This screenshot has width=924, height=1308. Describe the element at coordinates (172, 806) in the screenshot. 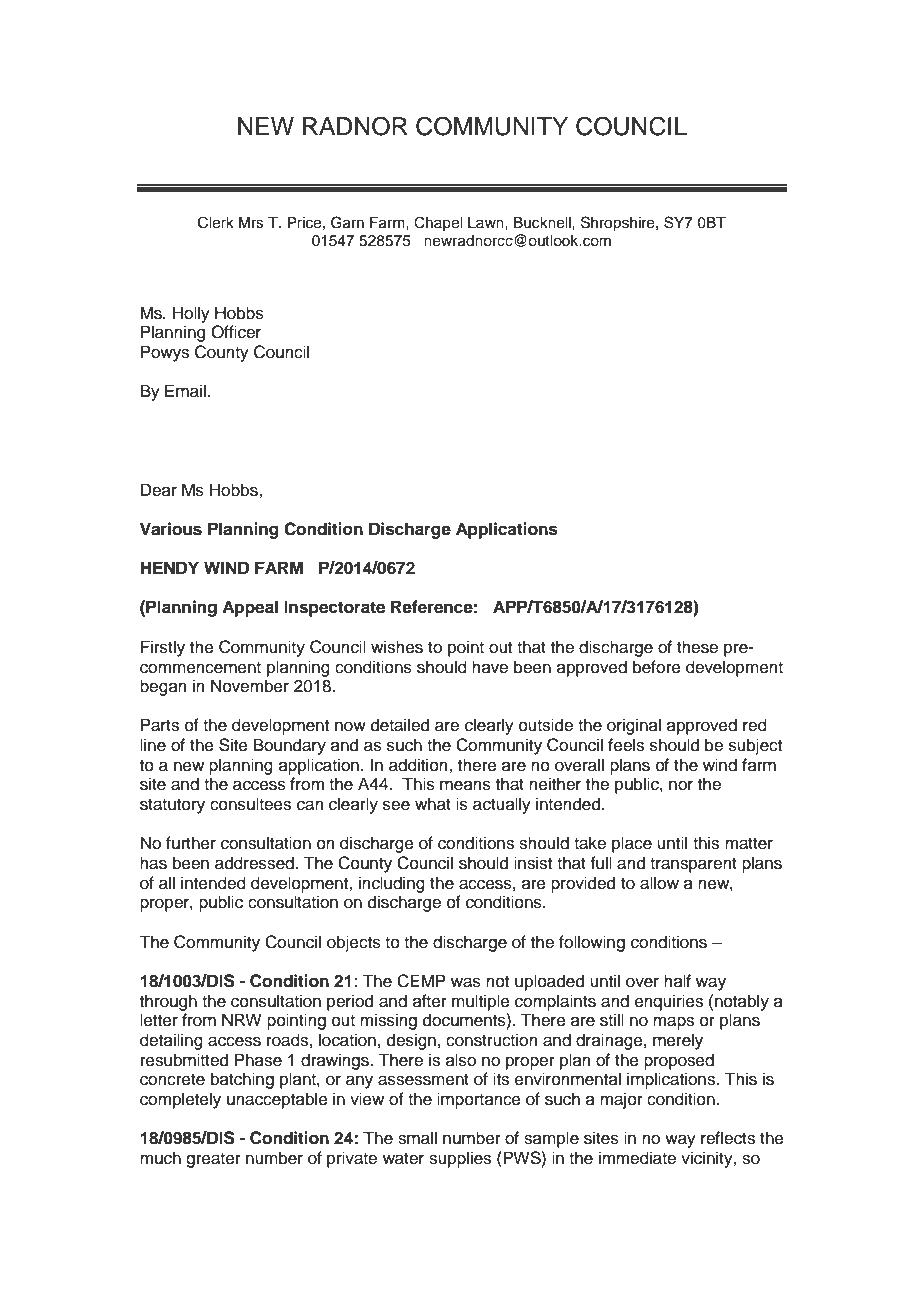

I see `statutory` at that location.
